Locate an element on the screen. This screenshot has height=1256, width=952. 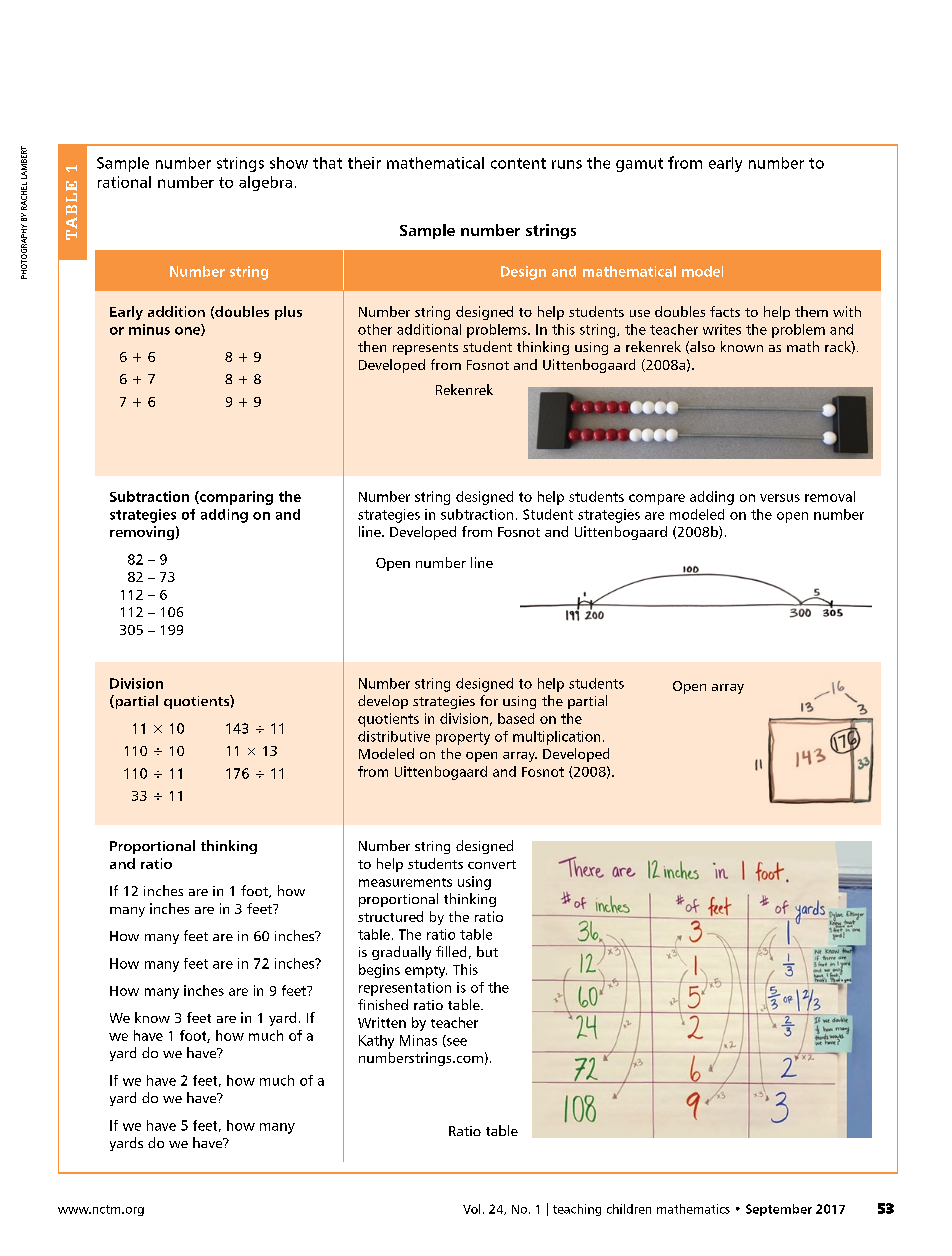
Vol is located at coordinates (471, 1209).
